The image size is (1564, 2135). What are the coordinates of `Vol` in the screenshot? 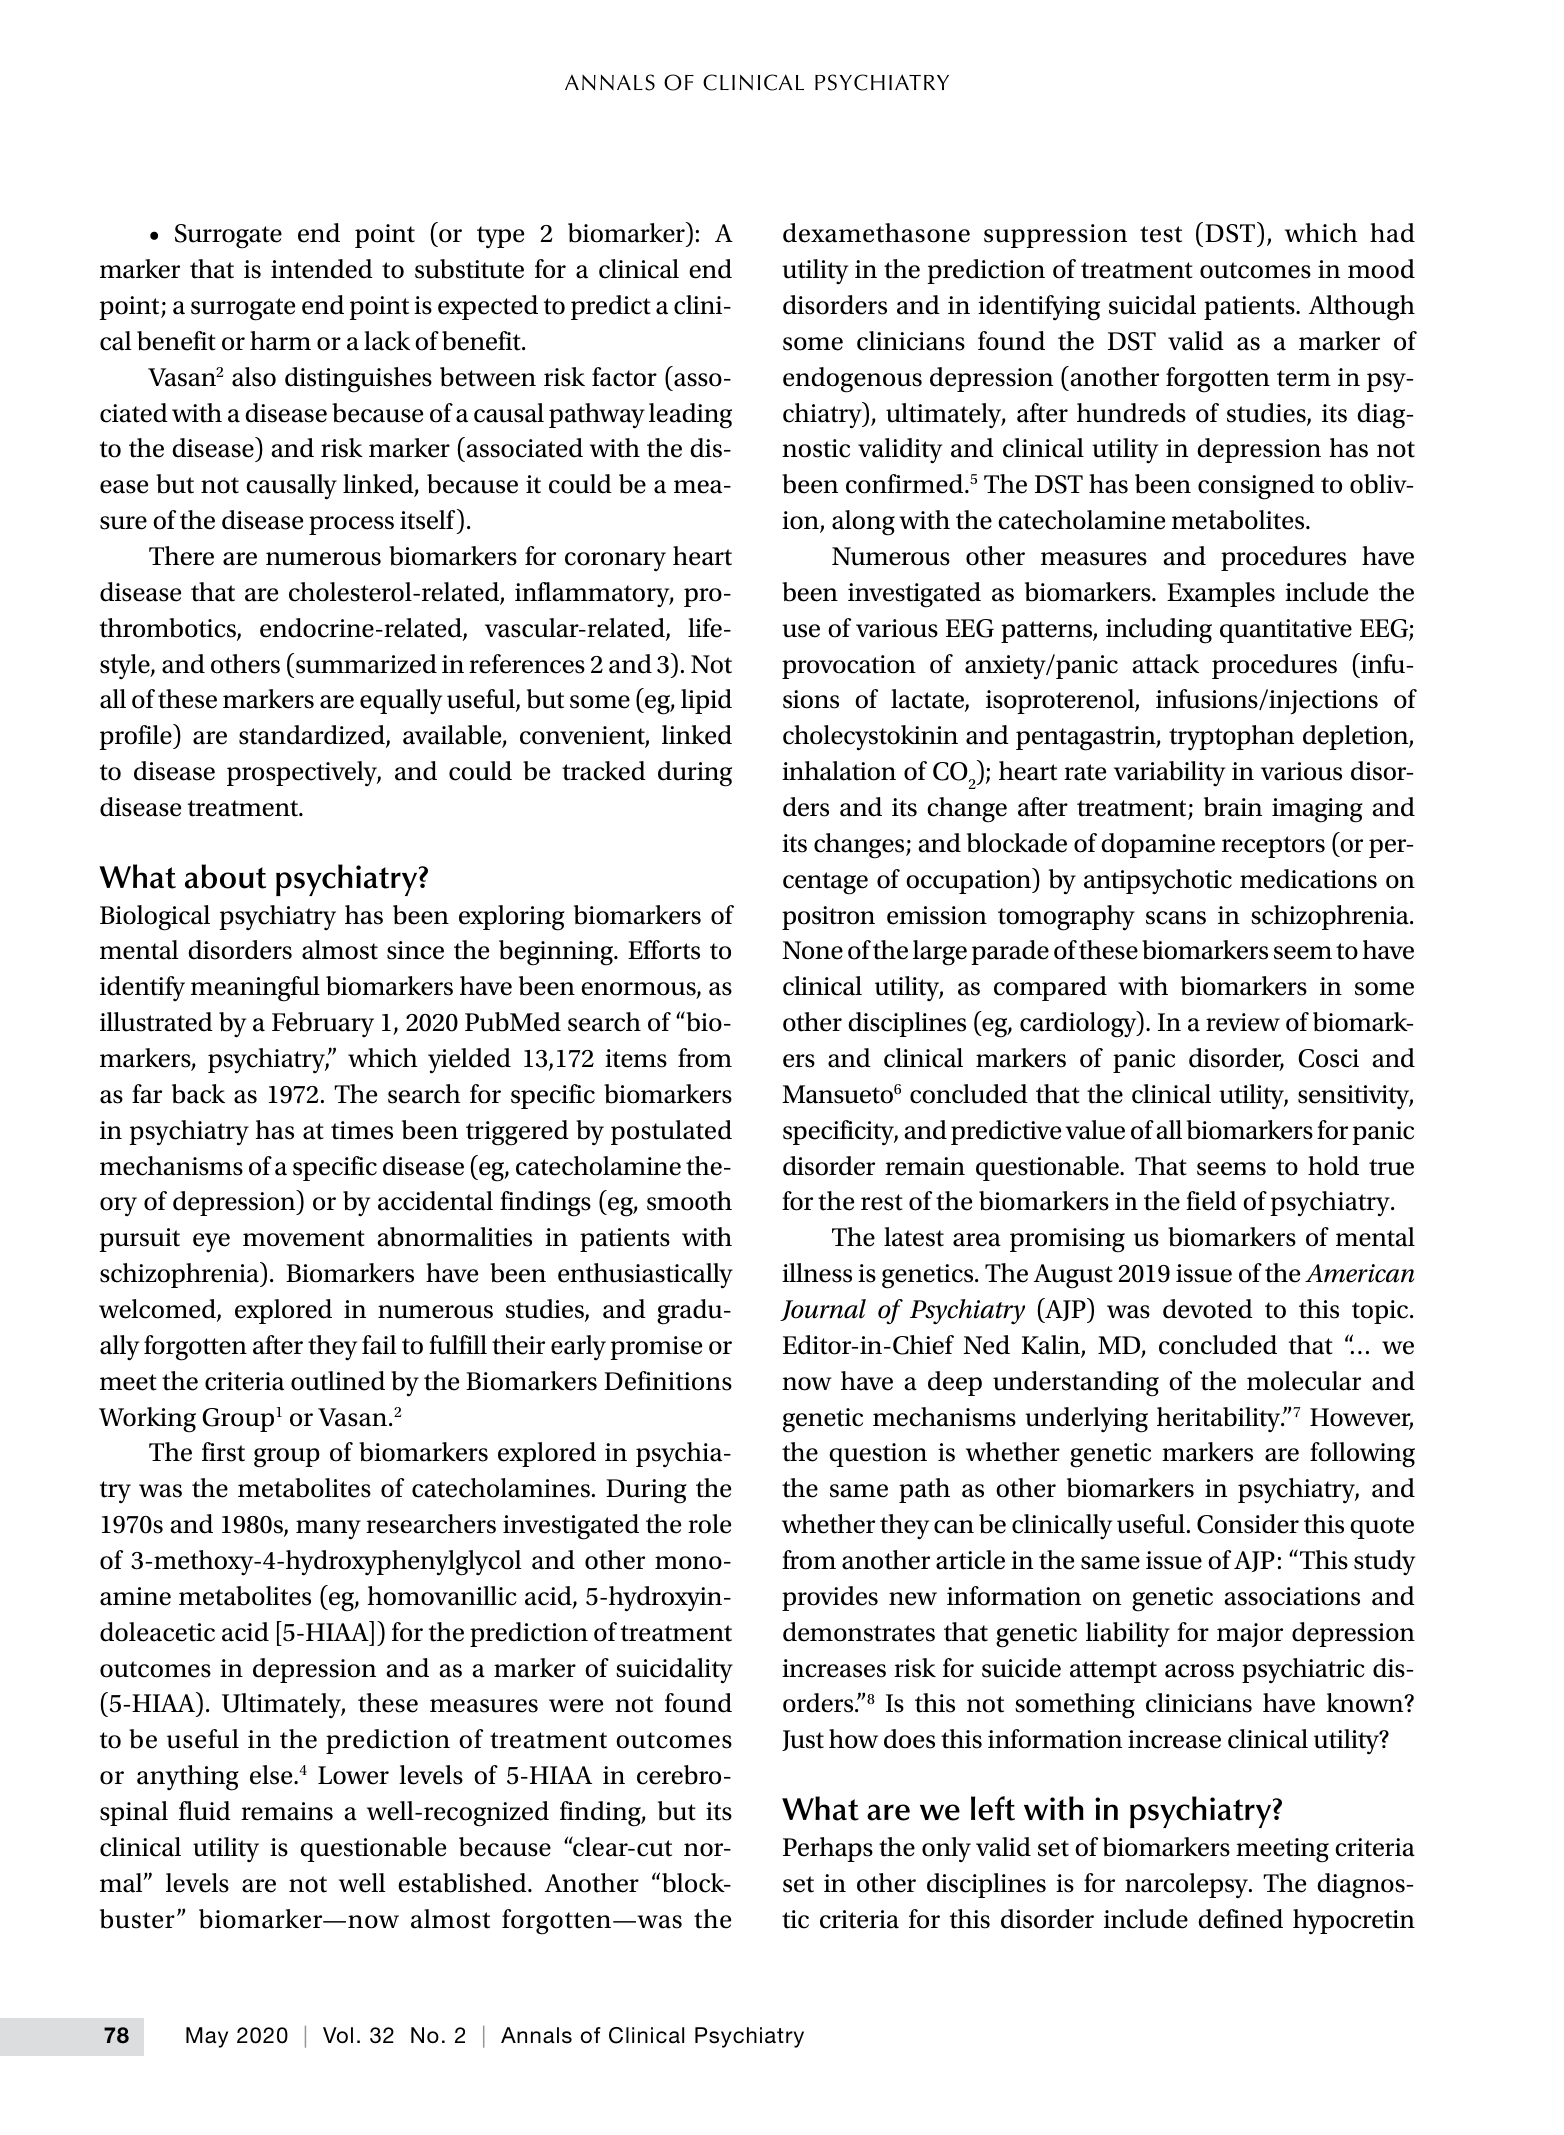 It's located at (338, 2035).
